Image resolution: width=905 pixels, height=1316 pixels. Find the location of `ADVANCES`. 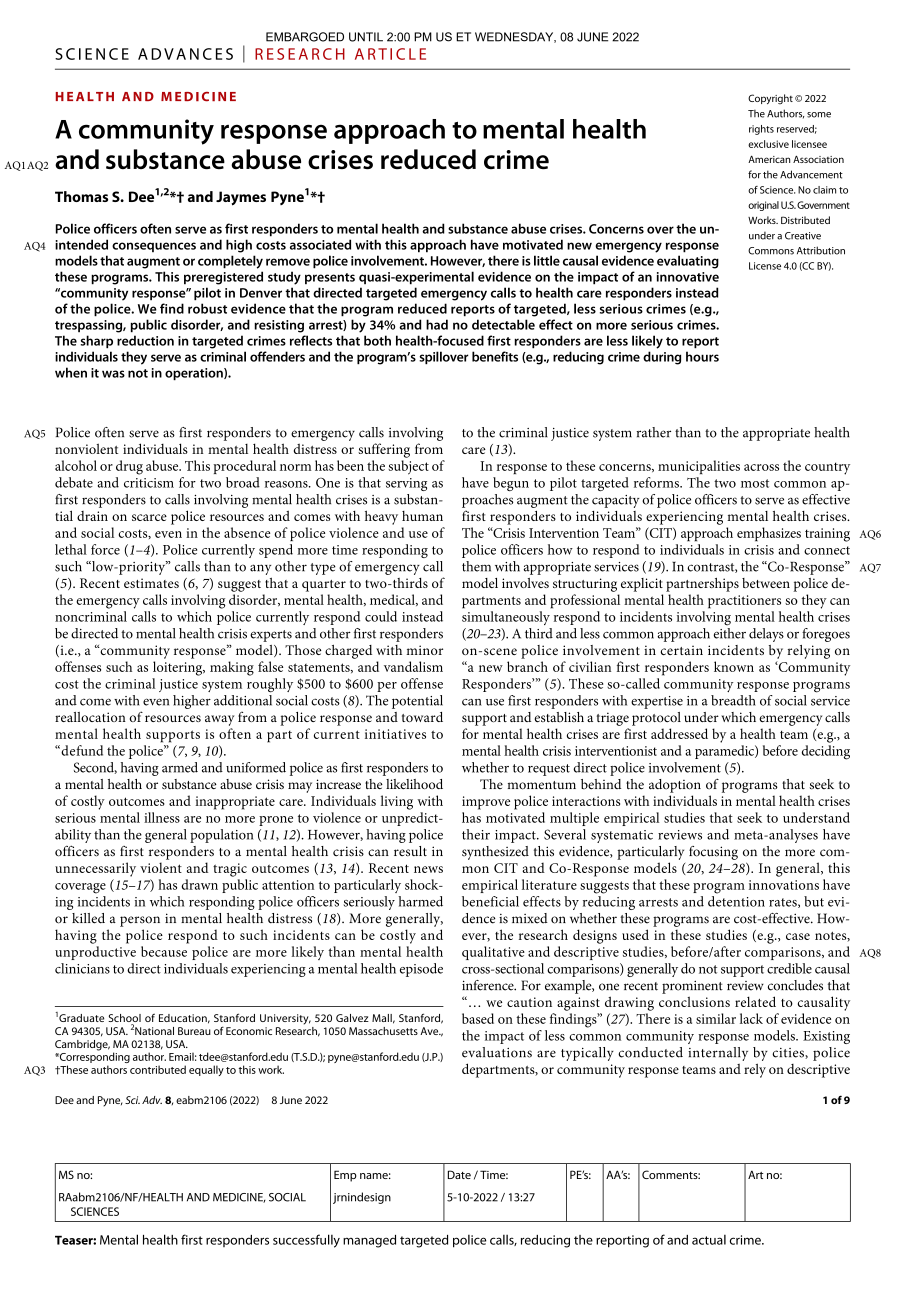

ADVANCES is located at coordinates (185, 54).
